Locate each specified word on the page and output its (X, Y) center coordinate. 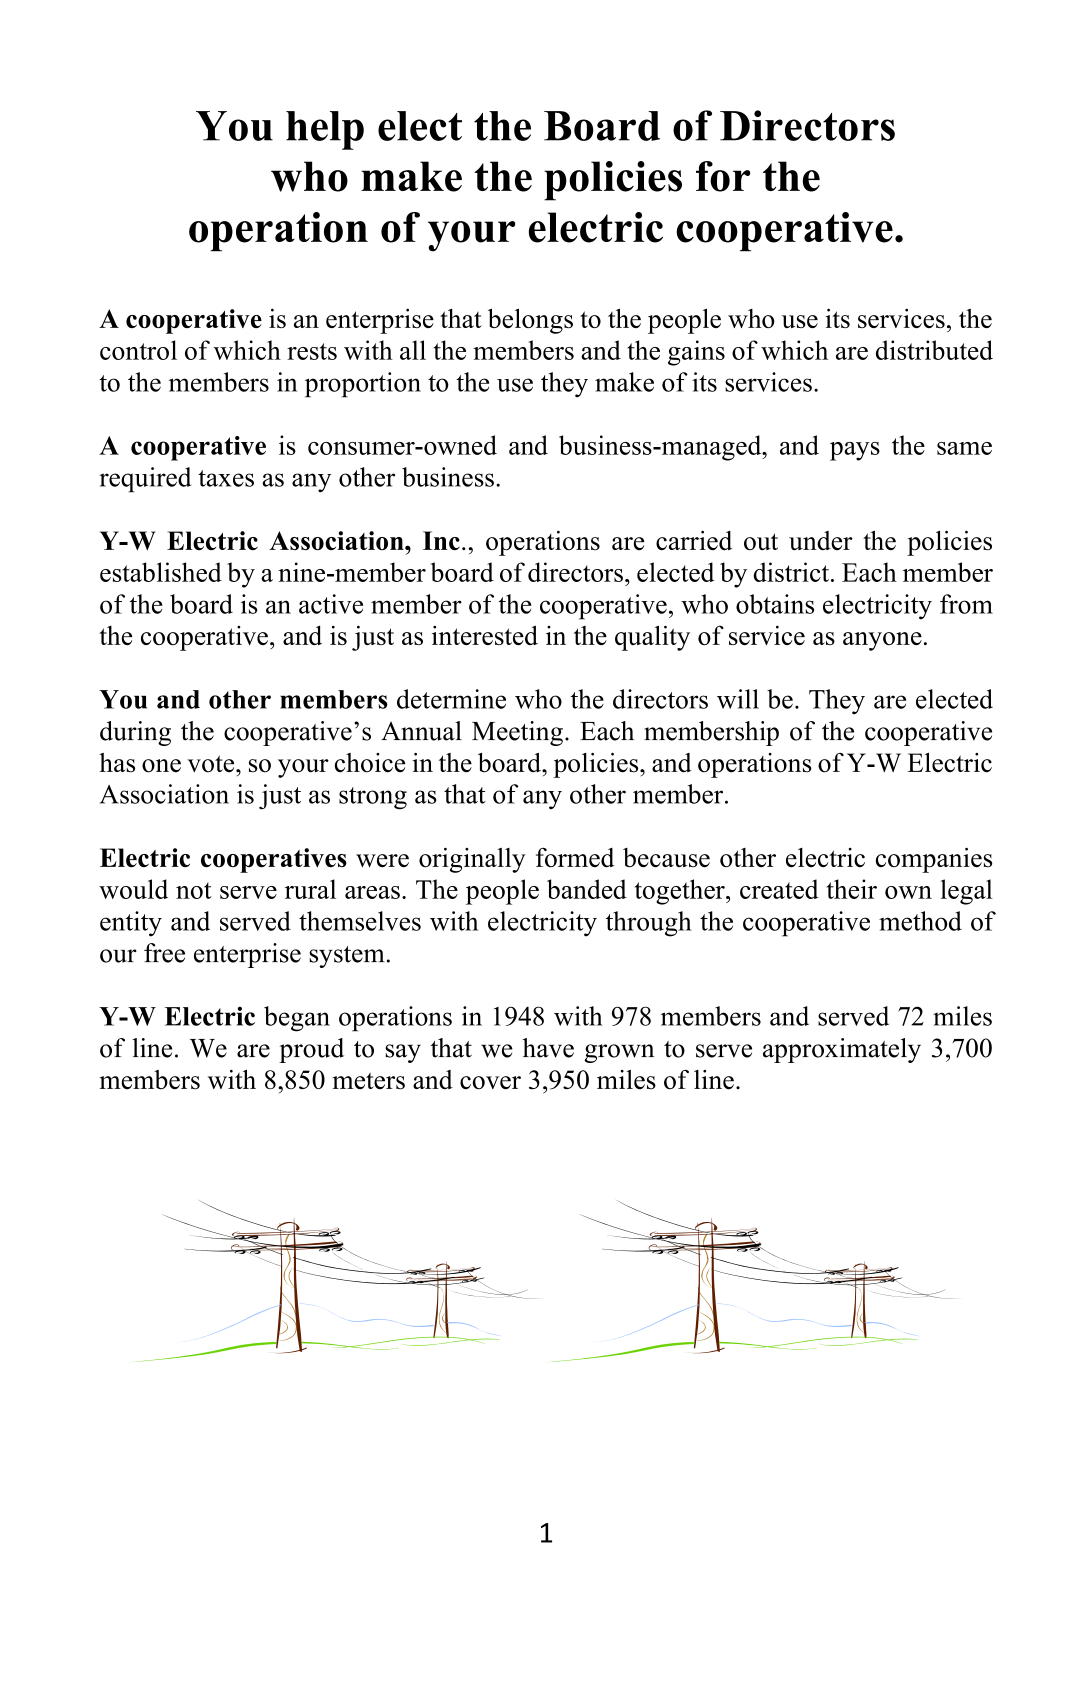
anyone (882, 641)
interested (485, 635)
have (548, 1048)
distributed (934, 350)
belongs (530, 321)
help (325, 130)
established (161, 572)
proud (311, 1050)
